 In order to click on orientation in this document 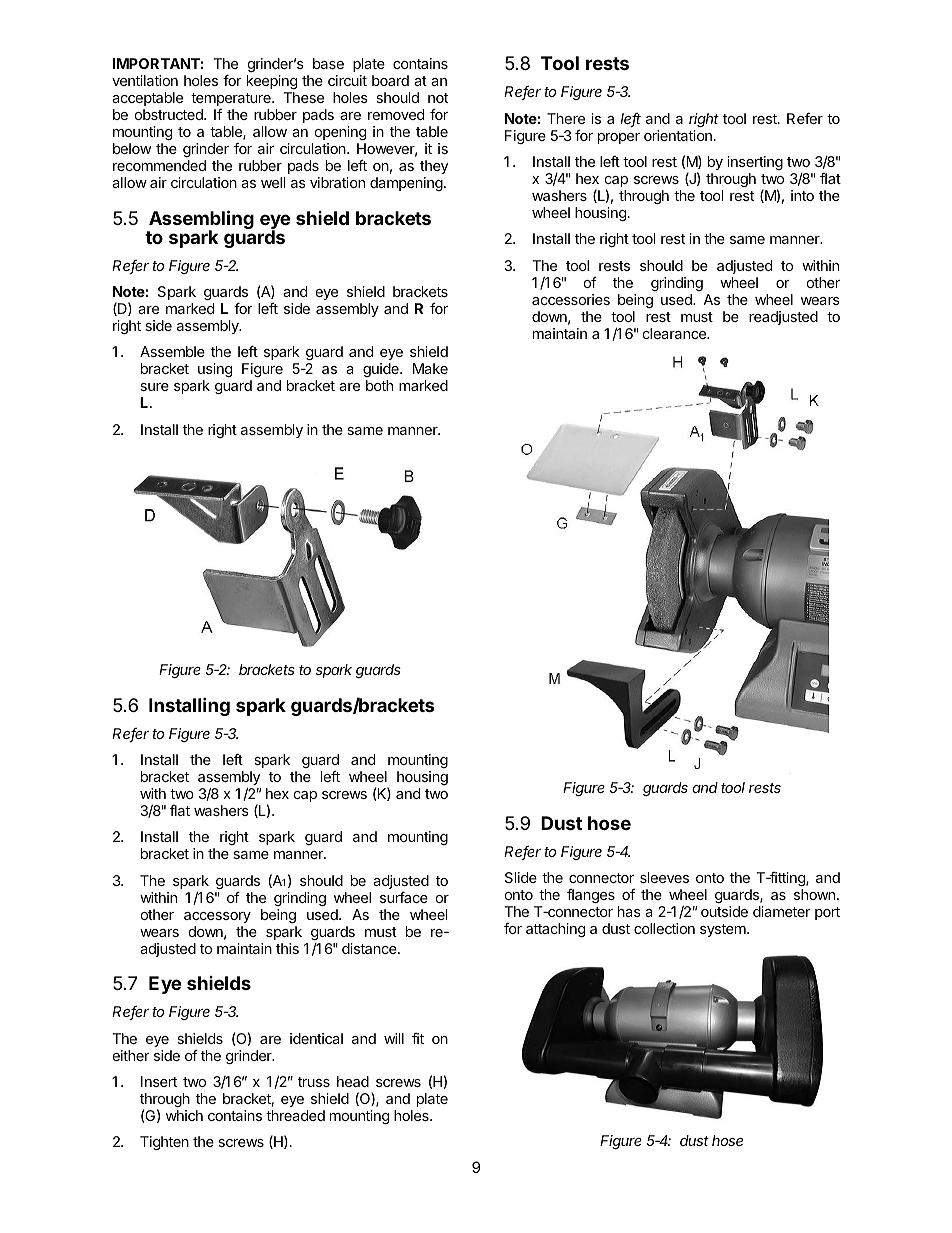, I will do `click(678, 135)`.
